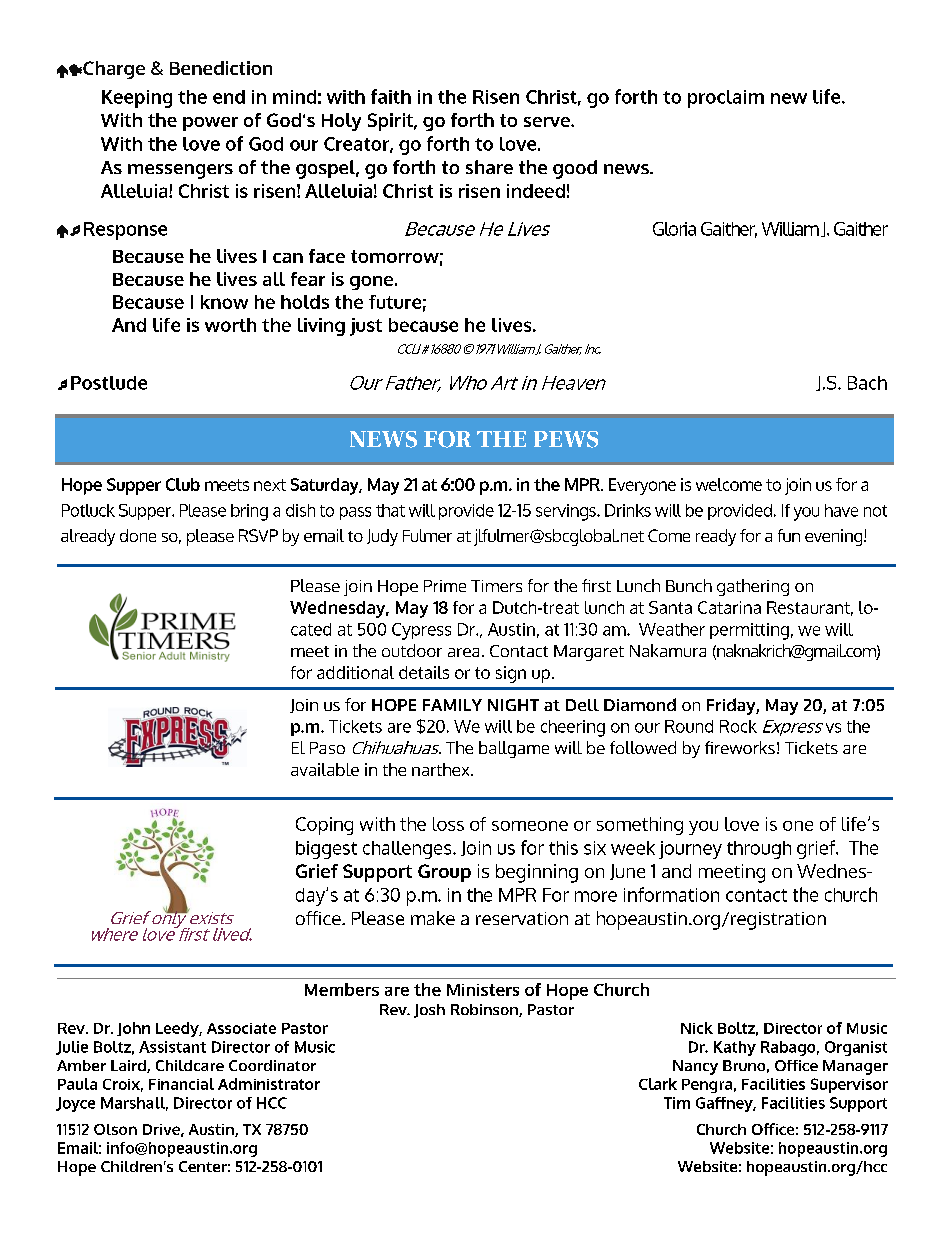  I want to click on biggest, so click(326, 850).
